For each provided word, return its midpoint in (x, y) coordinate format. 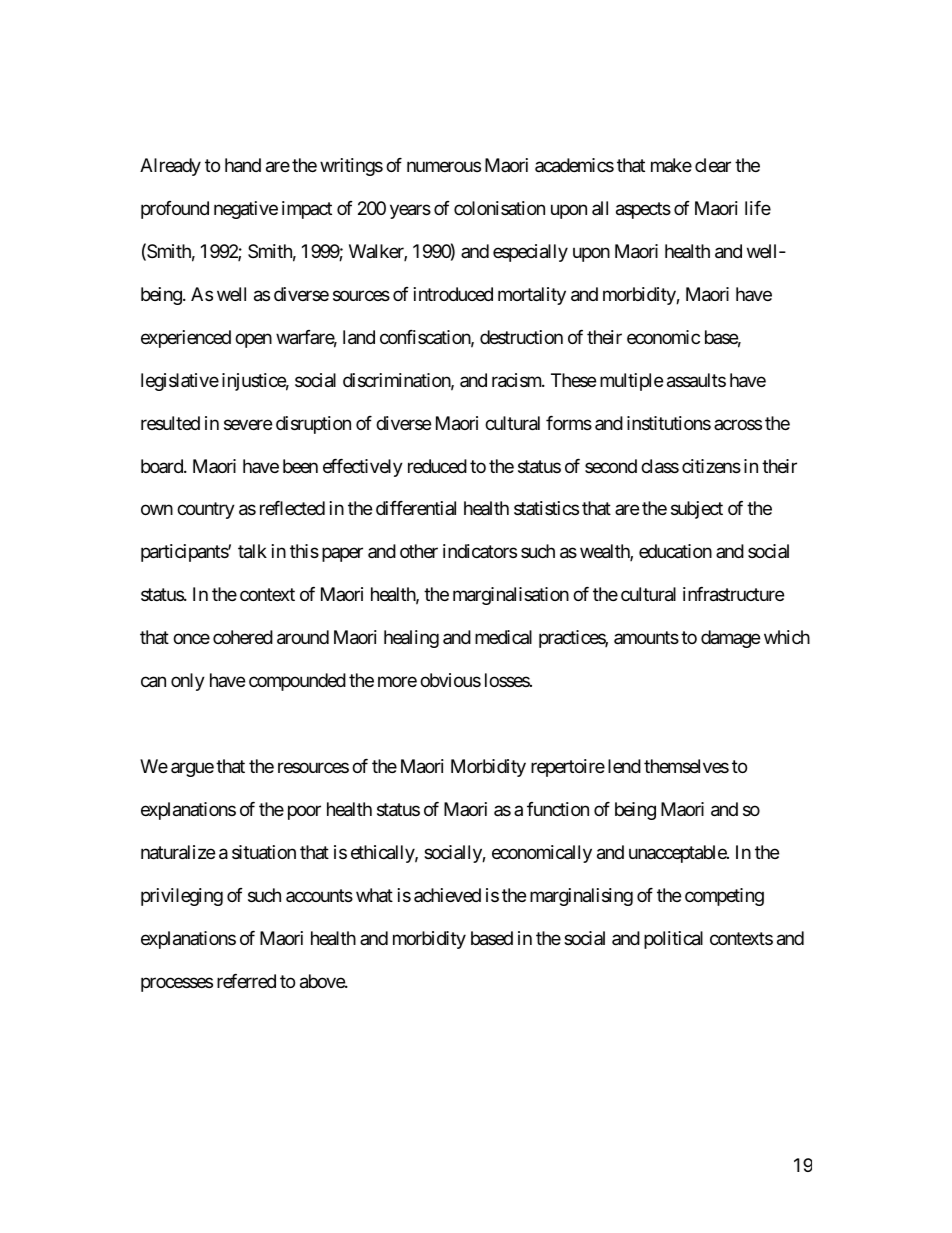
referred (246, 981)
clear (713, 165)
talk (252, 551)
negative (246, 210)
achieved (447, 895)
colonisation (499, 208)
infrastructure (733, 594)
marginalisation (511, 596)
